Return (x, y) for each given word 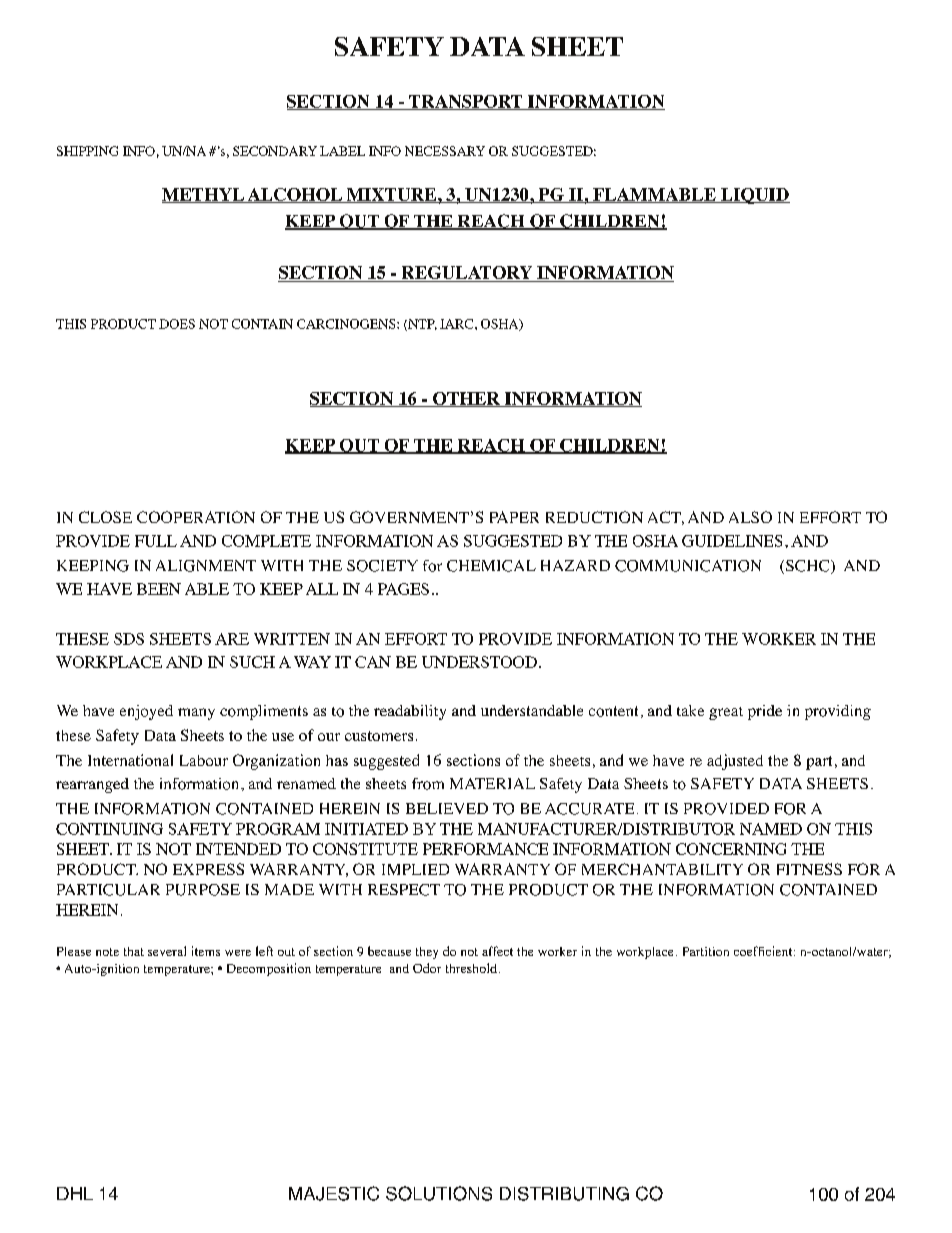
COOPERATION (196, 517)
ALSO (750, 517)
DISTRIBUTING (564, 1194)
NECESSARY (445, 151)
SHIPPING (87, 151)
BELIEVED (447, 808)
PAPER (514, 517)
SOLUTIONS (439, 1193)
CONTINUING (109, 829)
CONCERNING (731, 849)
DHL (75, 1193)
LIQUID (754, 196)
